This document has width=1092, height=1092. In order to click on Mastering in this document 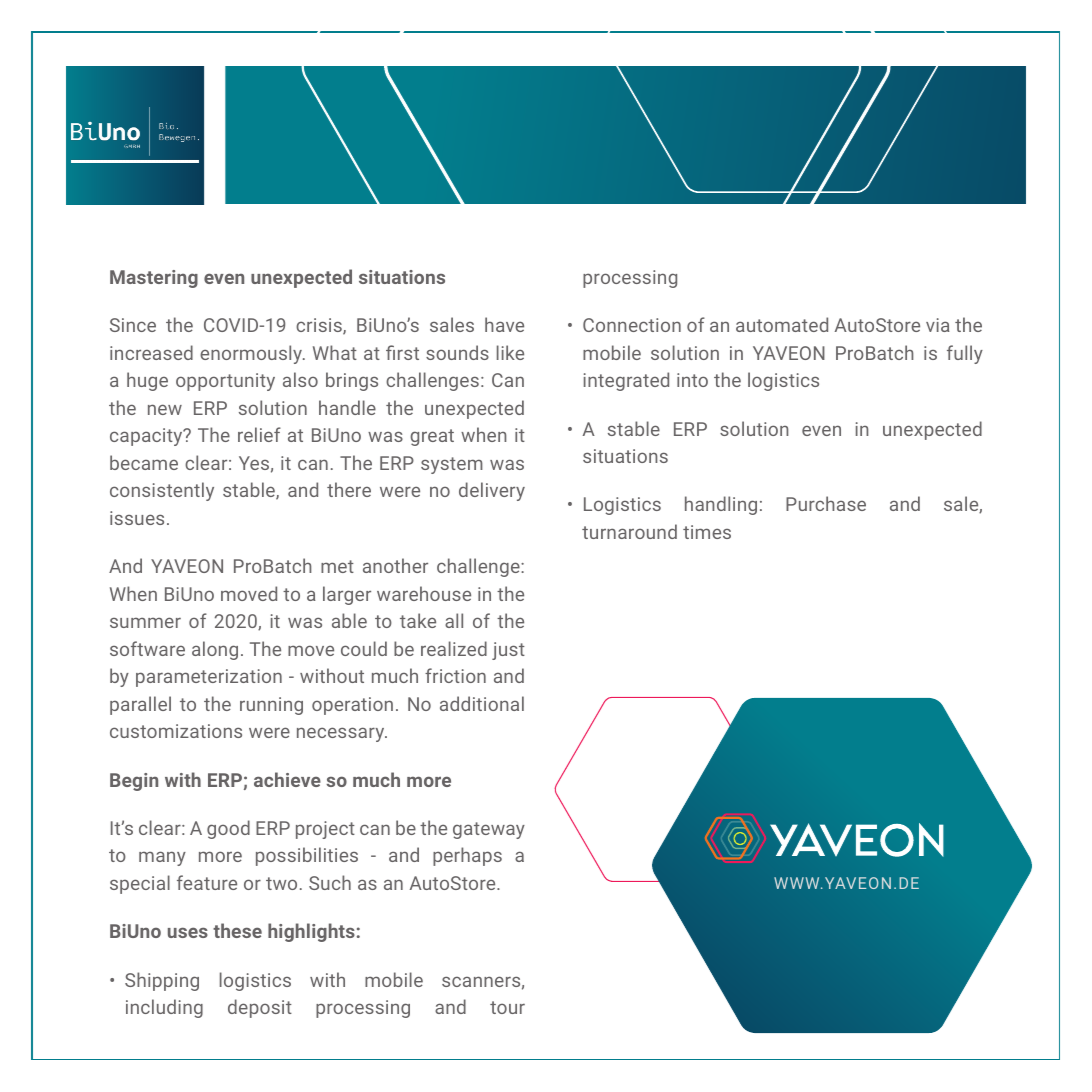, I will do `click(154, 279)`.
